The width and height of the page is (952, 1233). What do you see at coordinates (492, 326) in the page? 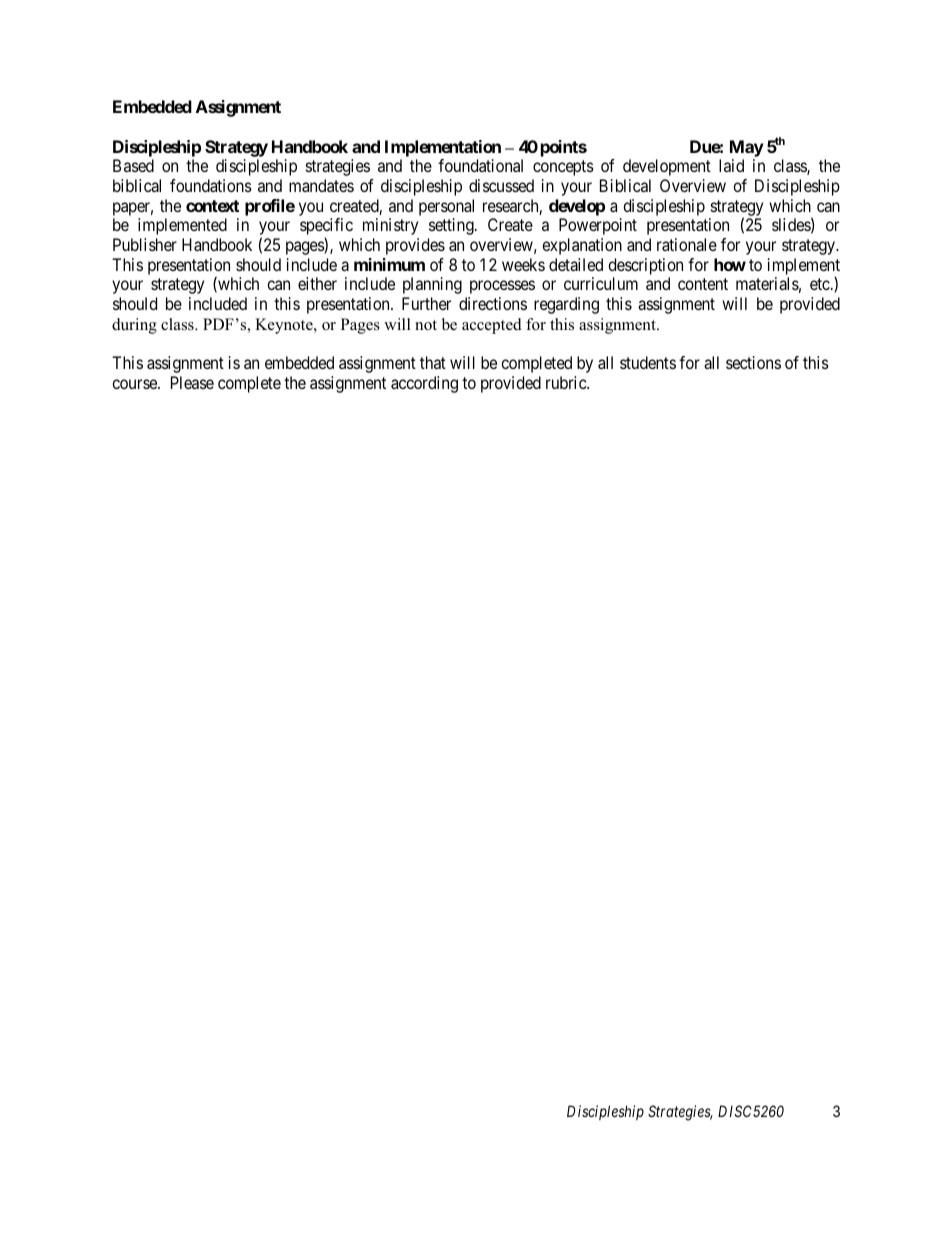
I see `accepted` at bounding box center [492, 326].
